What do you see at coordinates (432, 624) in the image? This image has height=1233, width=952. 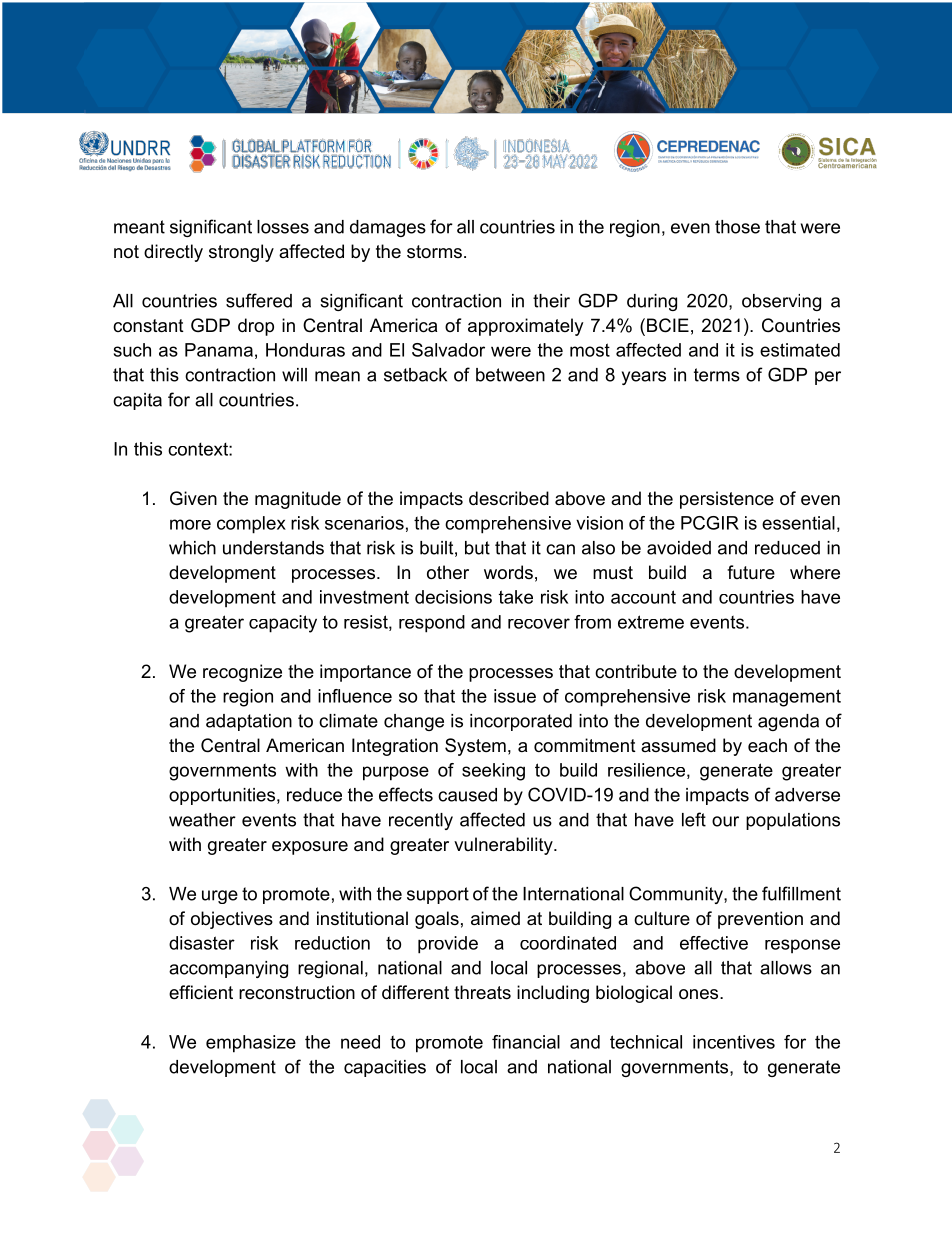 I see `respond` at bounding box center [432, 624].
